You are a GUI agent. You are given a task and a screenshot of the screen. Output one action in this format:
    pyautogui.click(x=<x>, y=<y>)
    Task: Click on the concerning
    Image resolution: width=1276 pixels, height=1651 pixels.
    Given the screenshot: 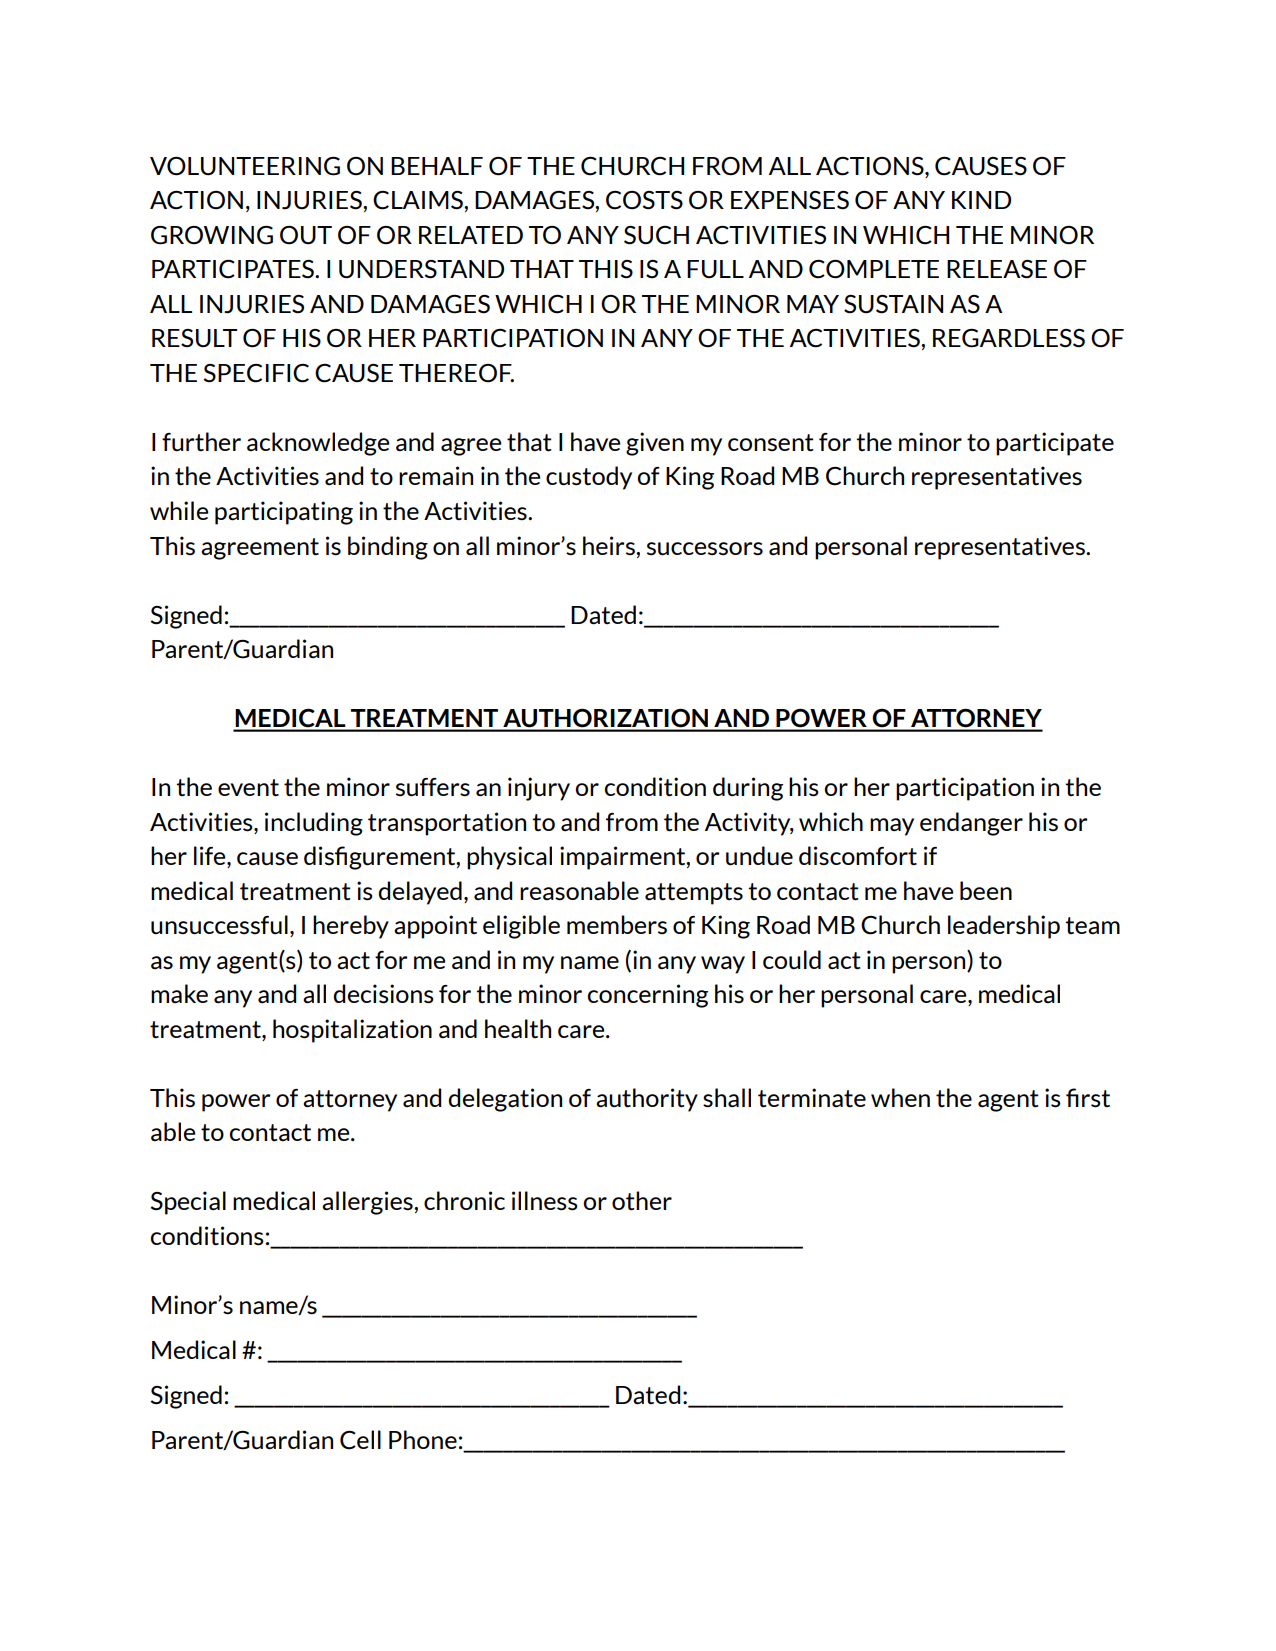 What is the action you would take?
    pyautogui.click(x=648, y=996)
